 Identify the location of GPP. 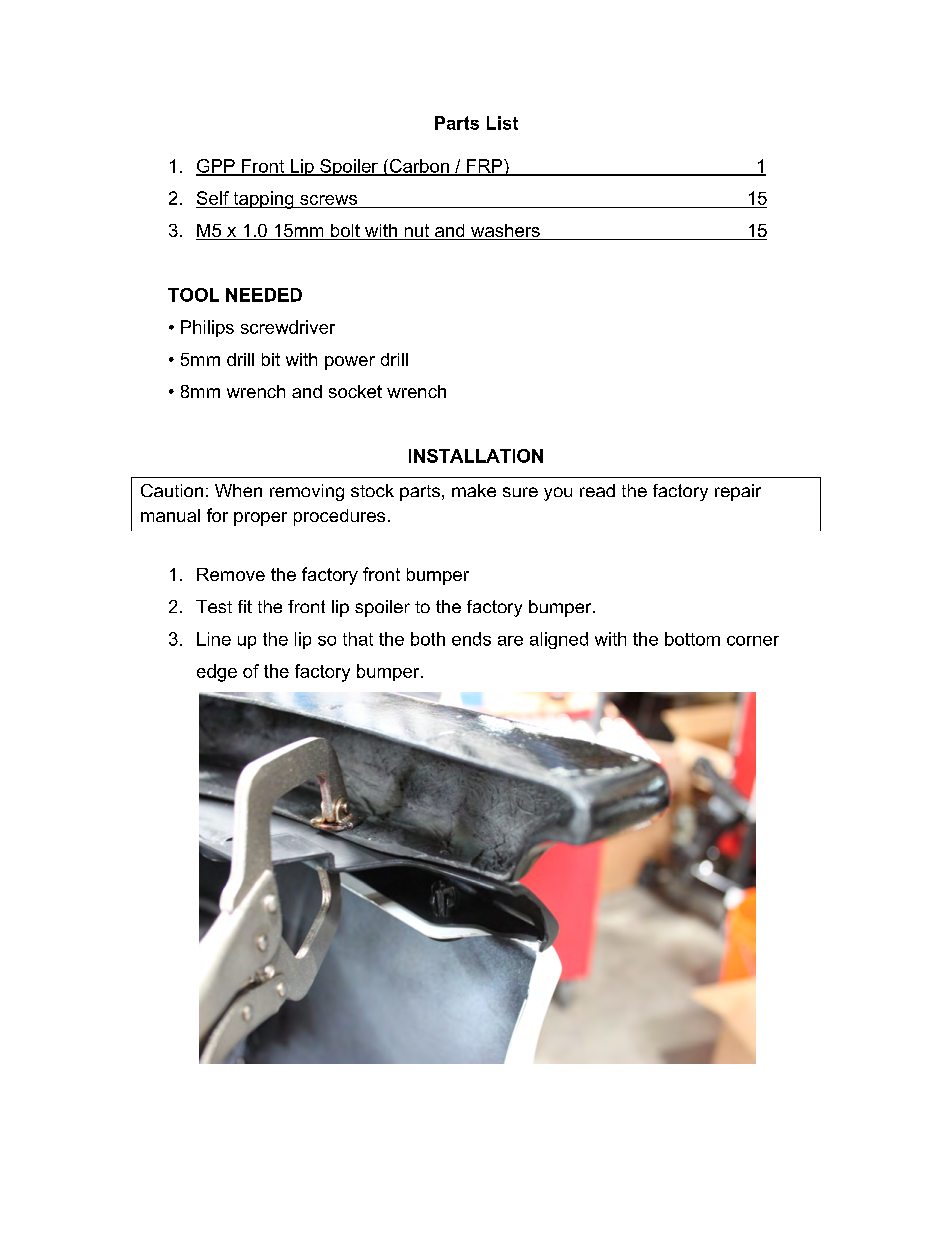
(216, 167).
